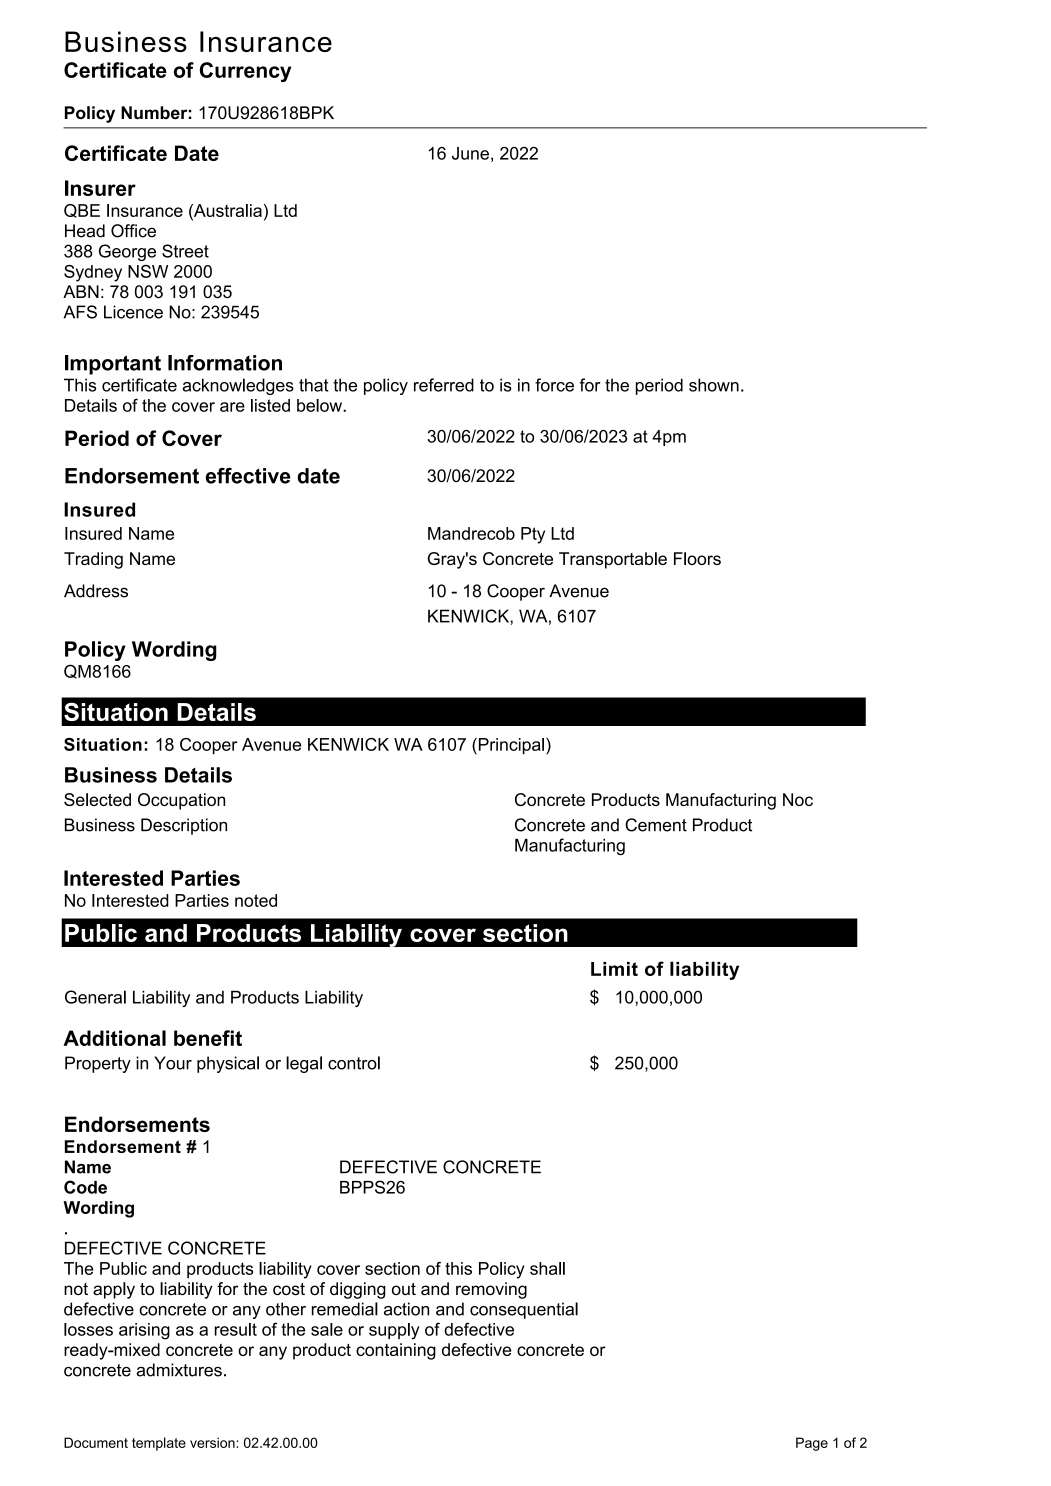 This image has height=1486, width=1051. Describe the element at coordinates (181, 801) in the image. I see `Occupation` at that location.
